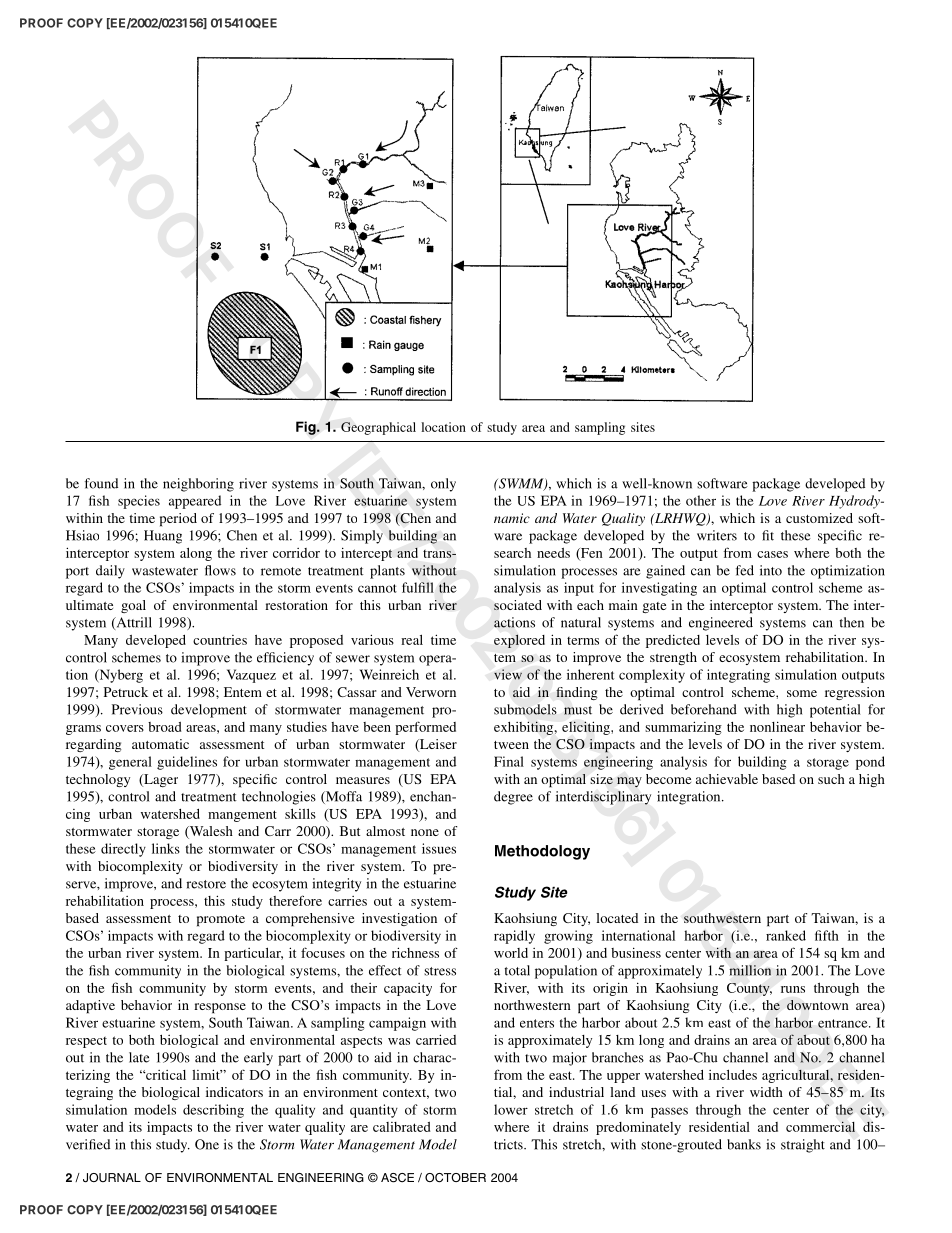 The height and width of the page is (1233, 952). What do you see at coordinates (727, 779) in the page?
I see `achievable` at bounding box center [727, 779].
